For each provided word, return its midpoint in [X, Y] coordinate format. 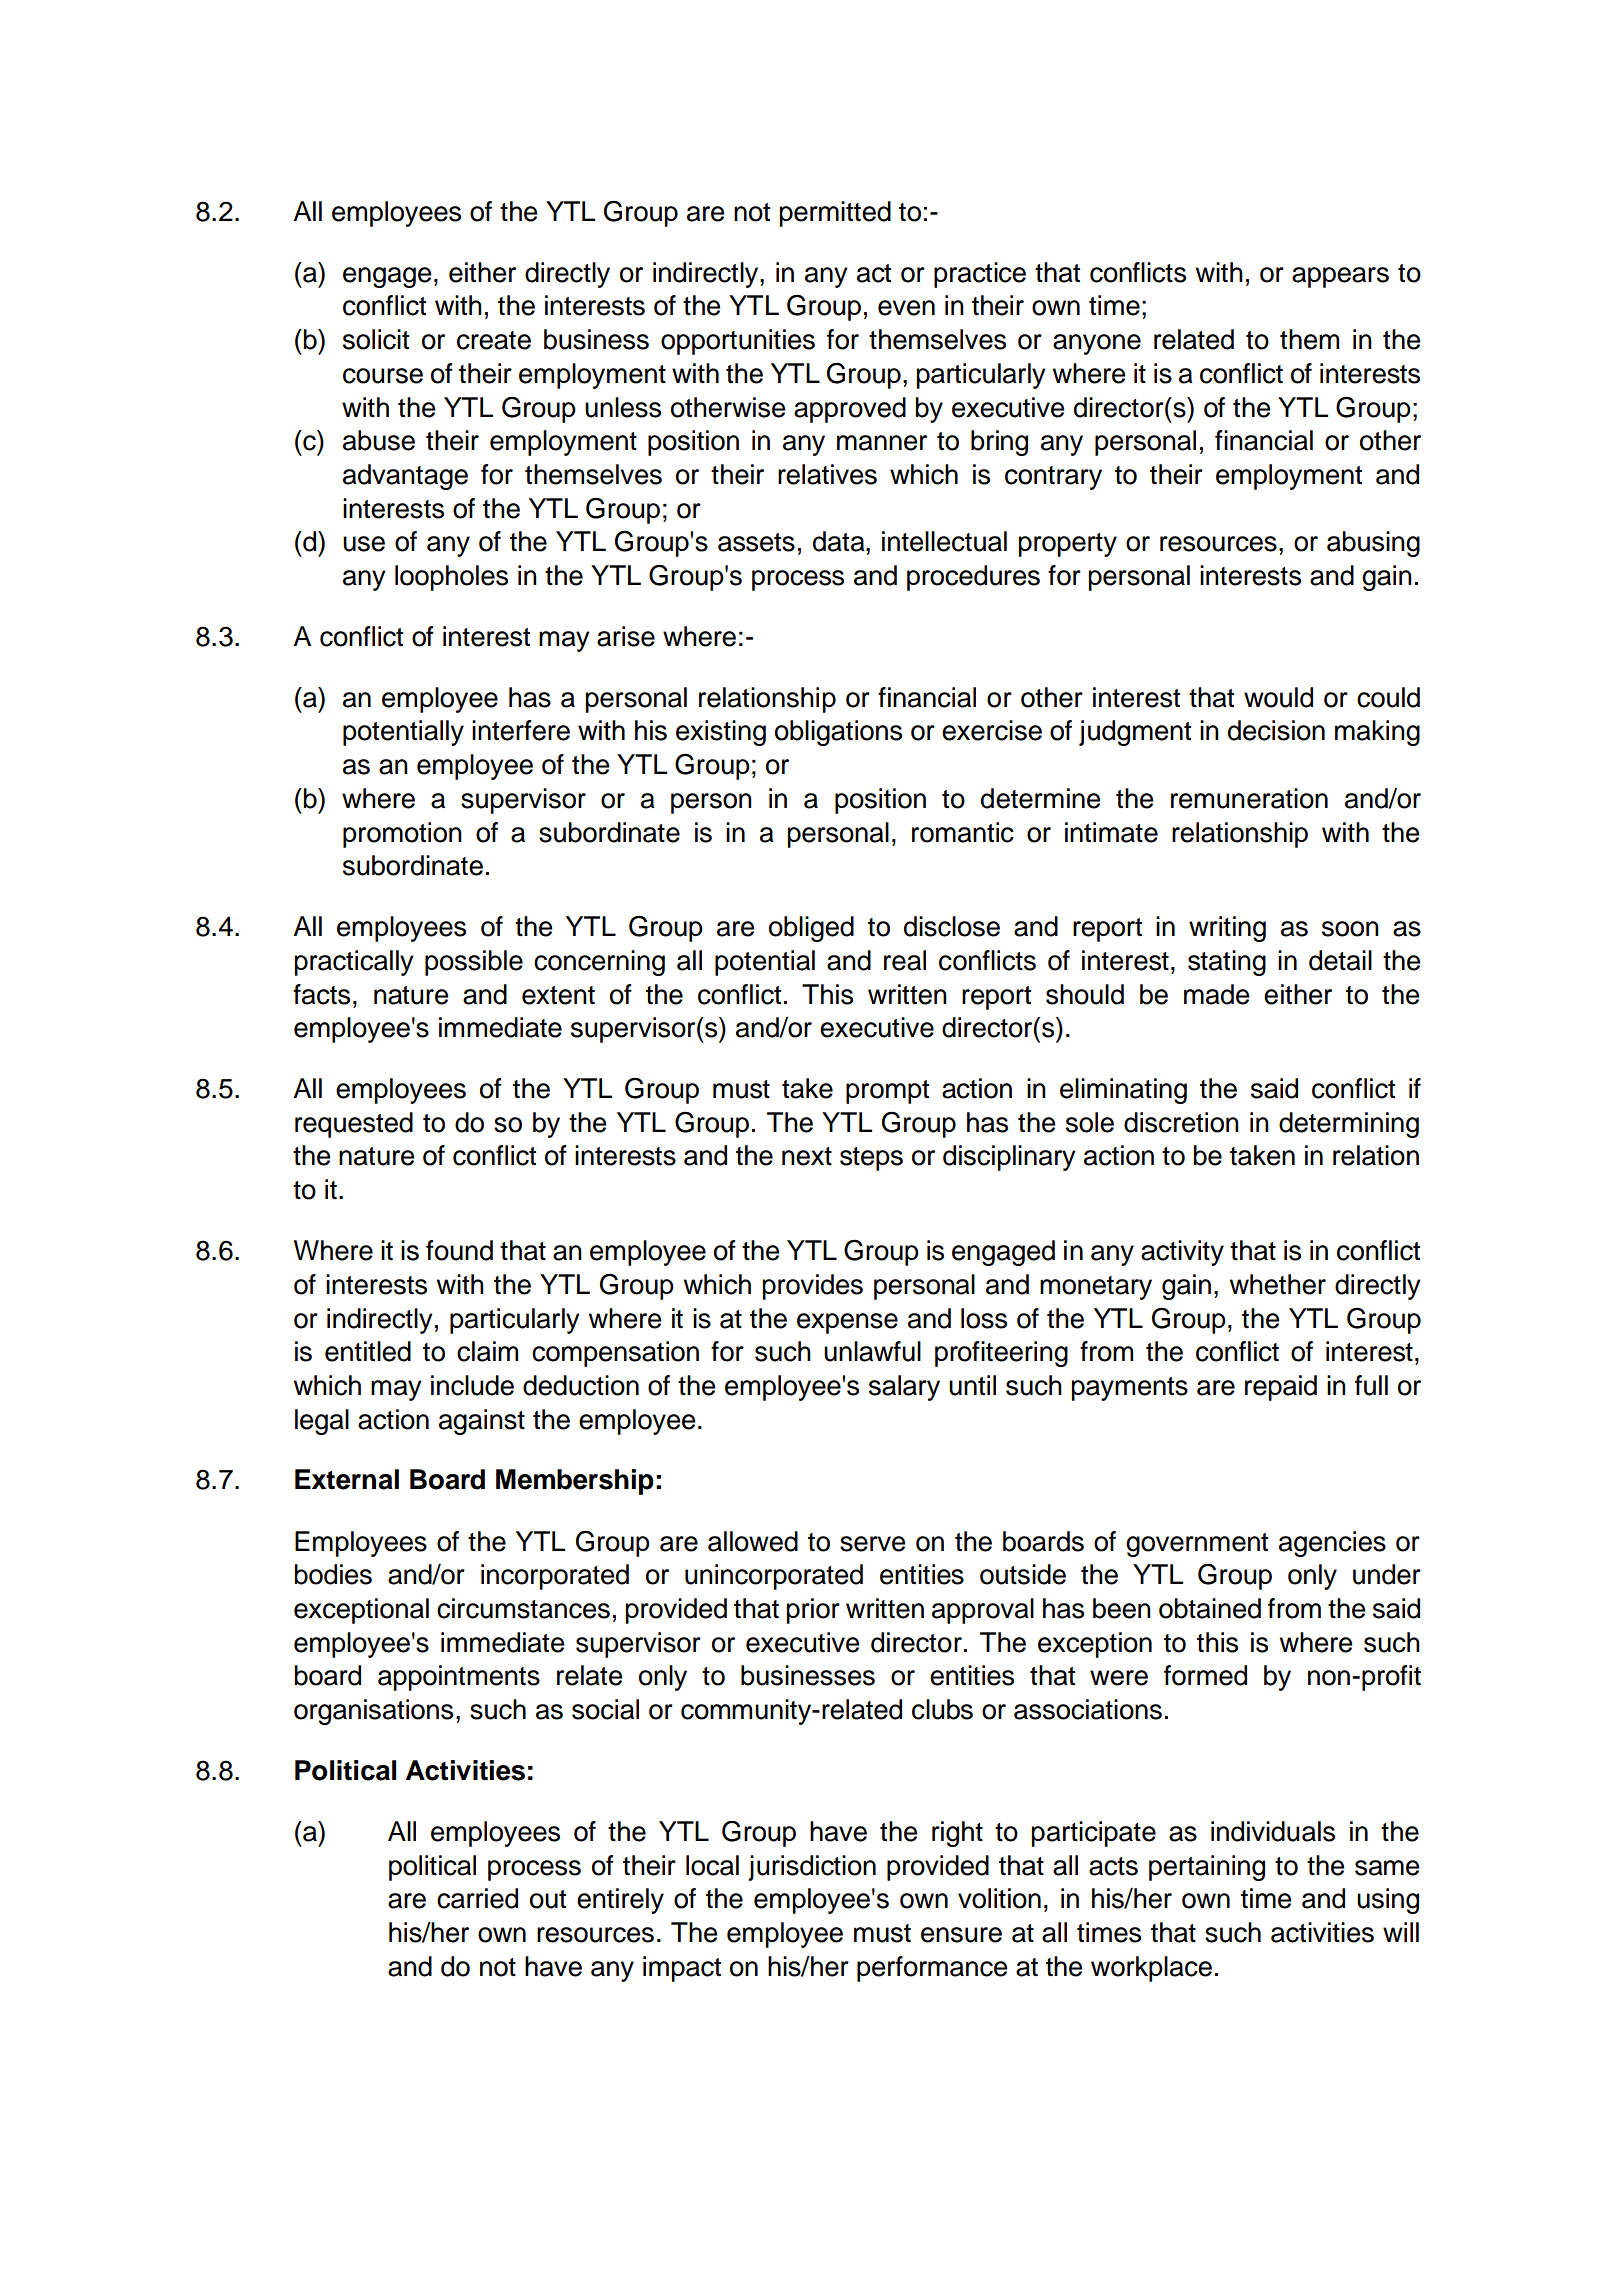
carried [477, 1898]
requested [354, 1125]
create [494, 340]
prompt [887, 1092]
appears [1340, 277]
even [906, 308]
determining [1349, 1125]
